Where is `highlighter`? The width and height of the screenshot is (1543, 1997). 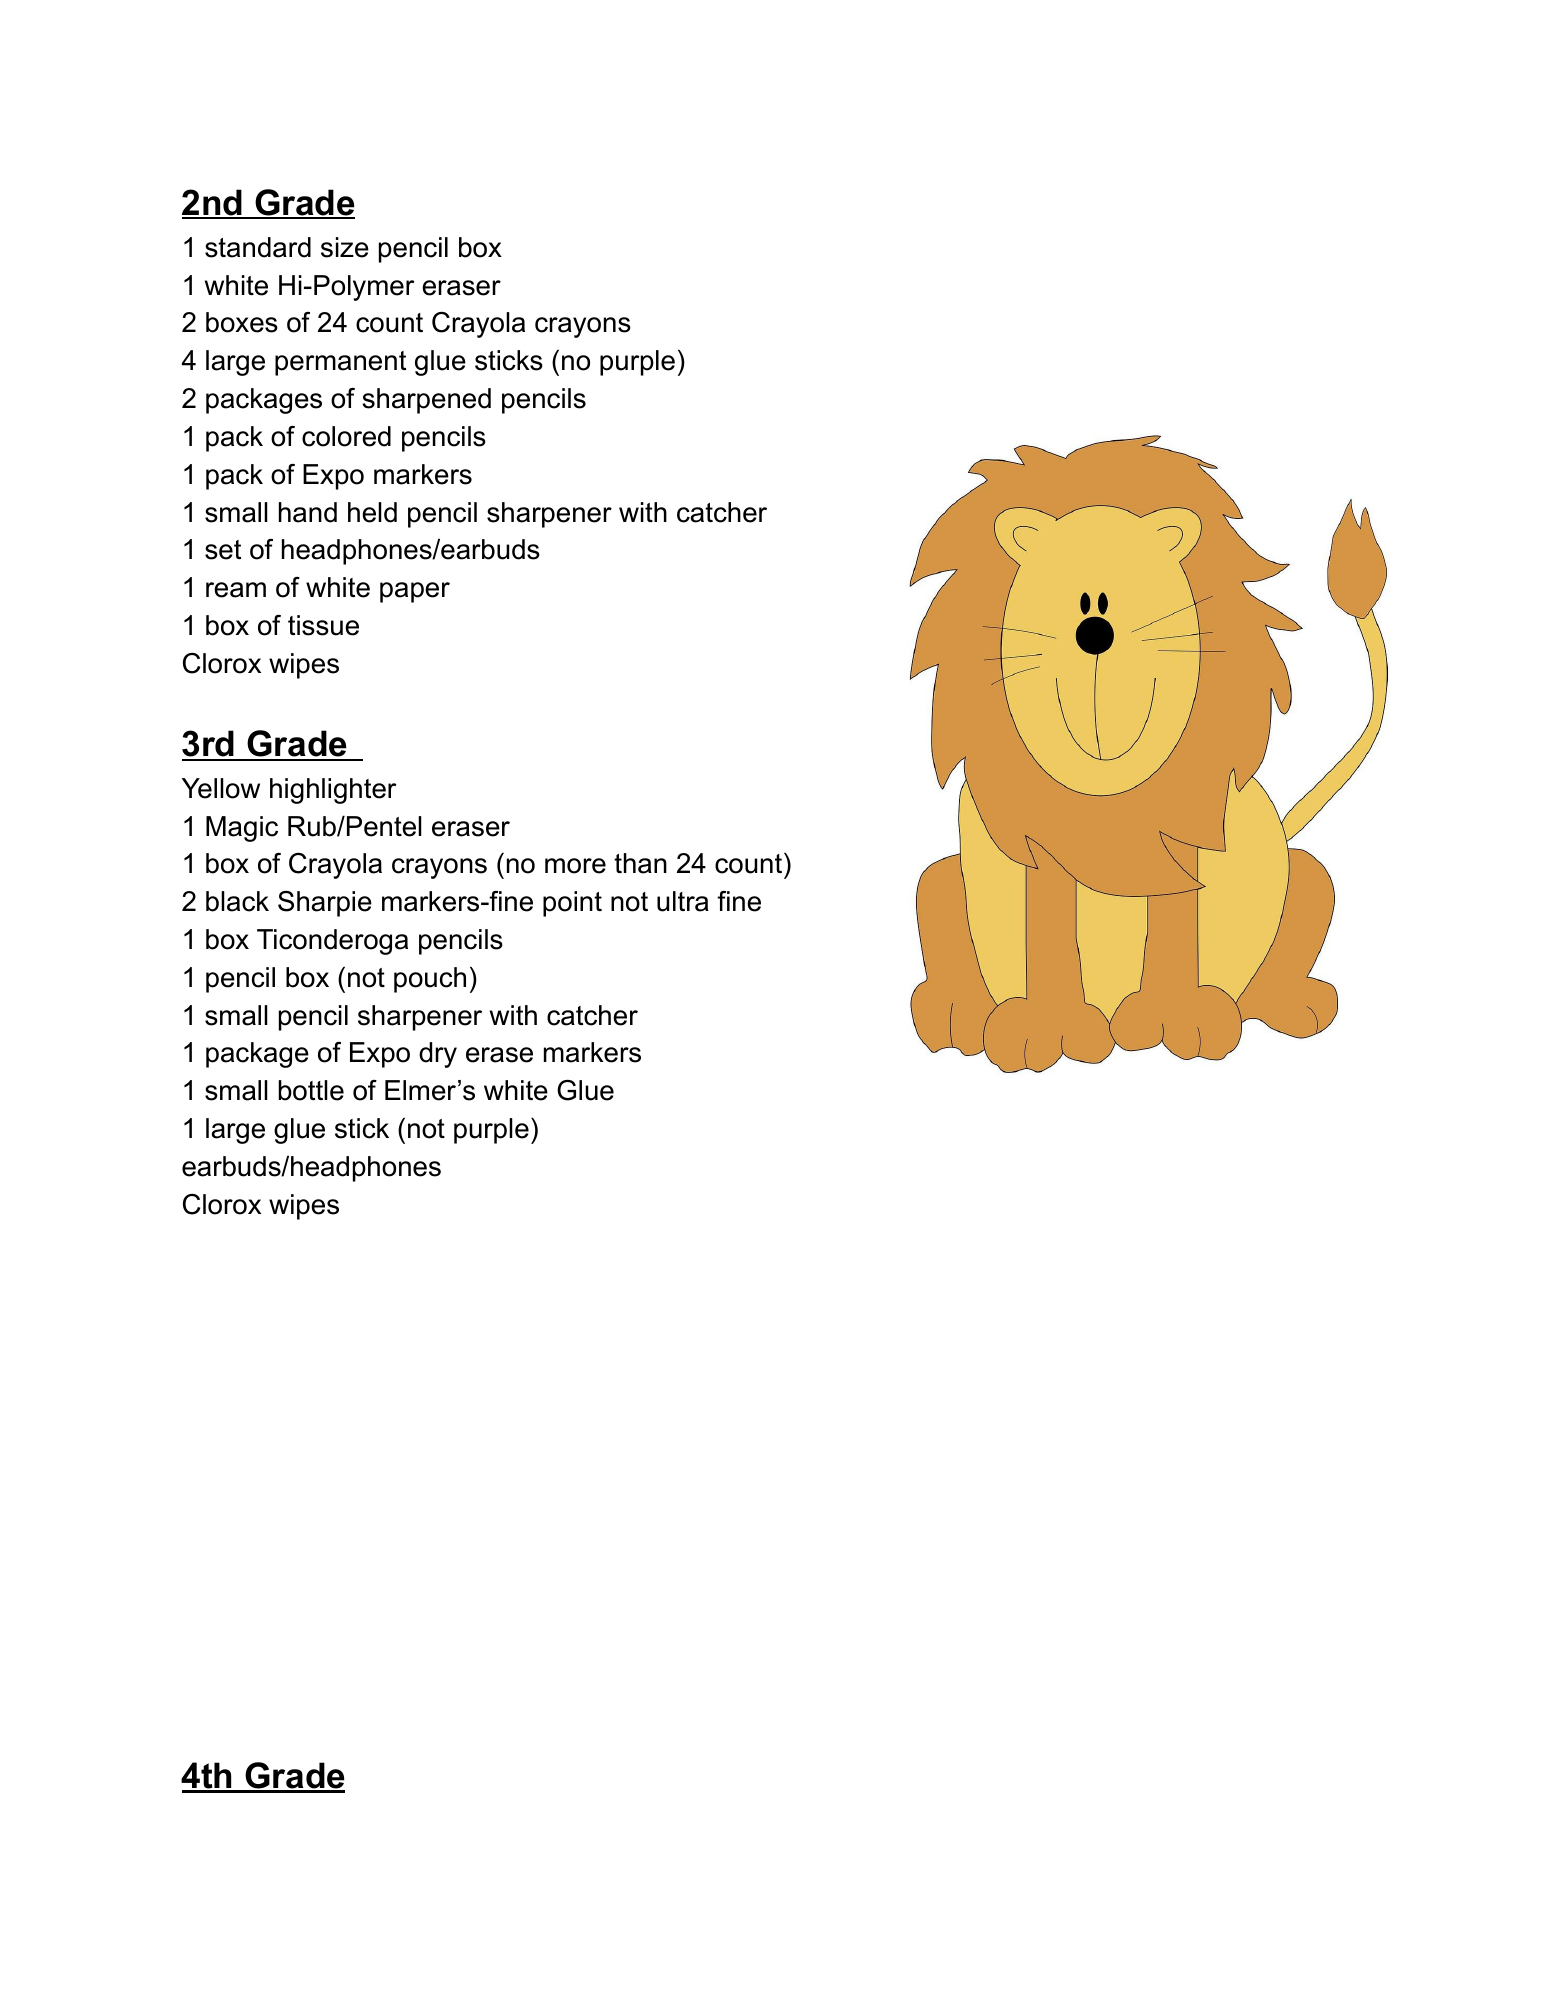
highlighter is located at coordinates (333, 791).
